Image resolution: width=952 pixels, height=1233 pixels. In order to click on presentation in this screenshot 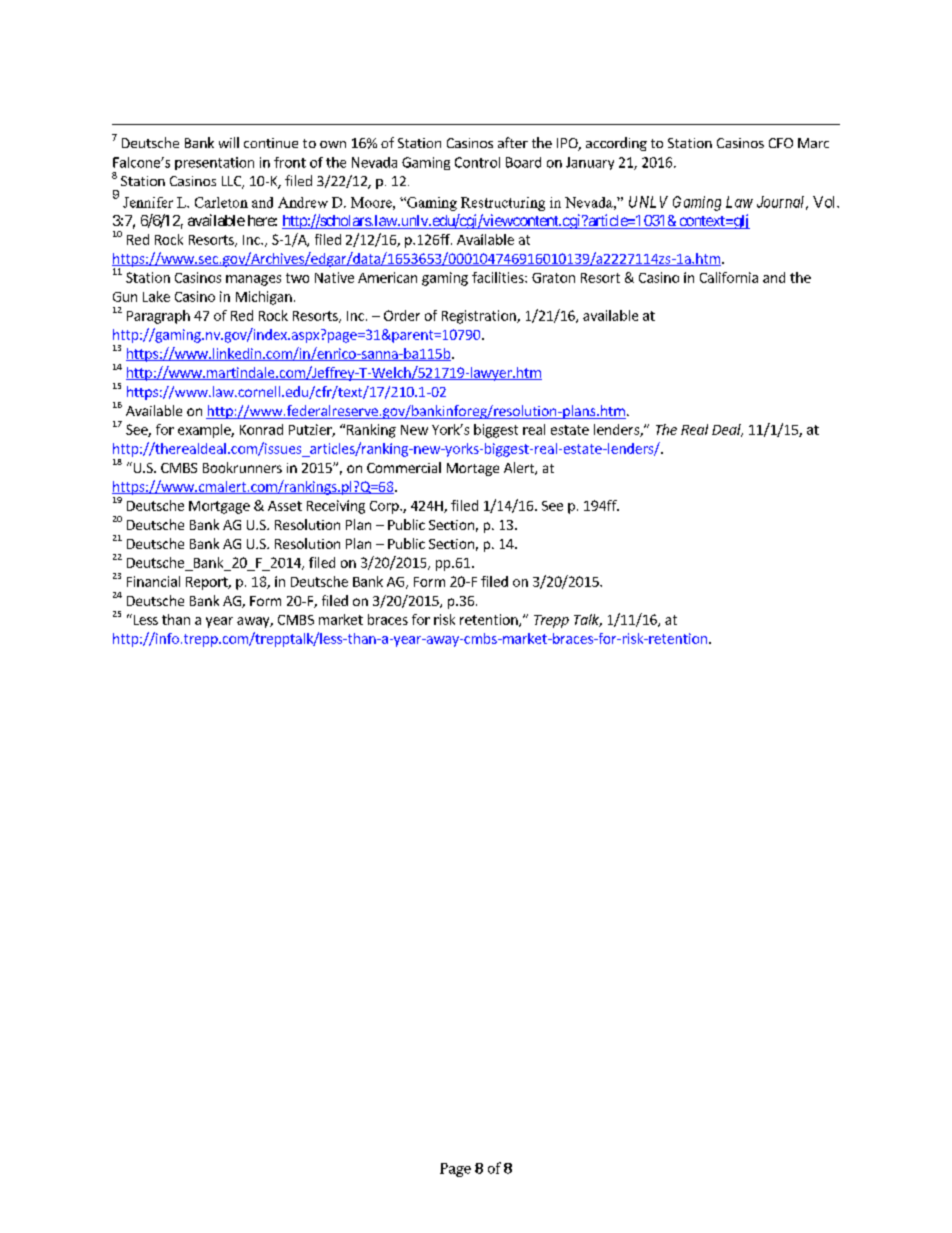, I will do `click(214, 163)`.
